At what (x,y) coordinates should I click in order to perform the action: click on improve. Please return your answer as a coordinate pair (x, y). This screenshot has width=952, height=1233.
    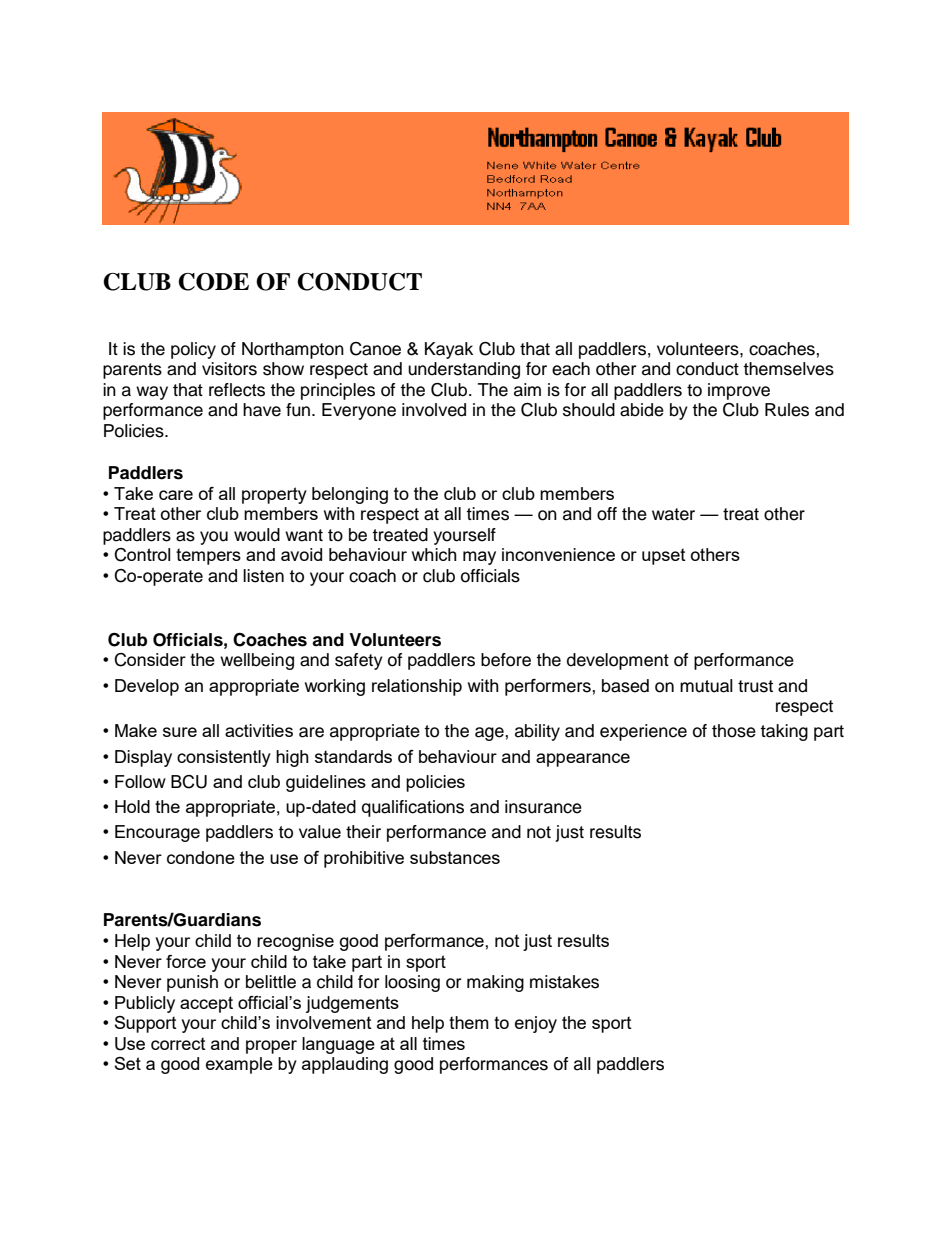
    Looking at the image, I should click on (739, 391).
